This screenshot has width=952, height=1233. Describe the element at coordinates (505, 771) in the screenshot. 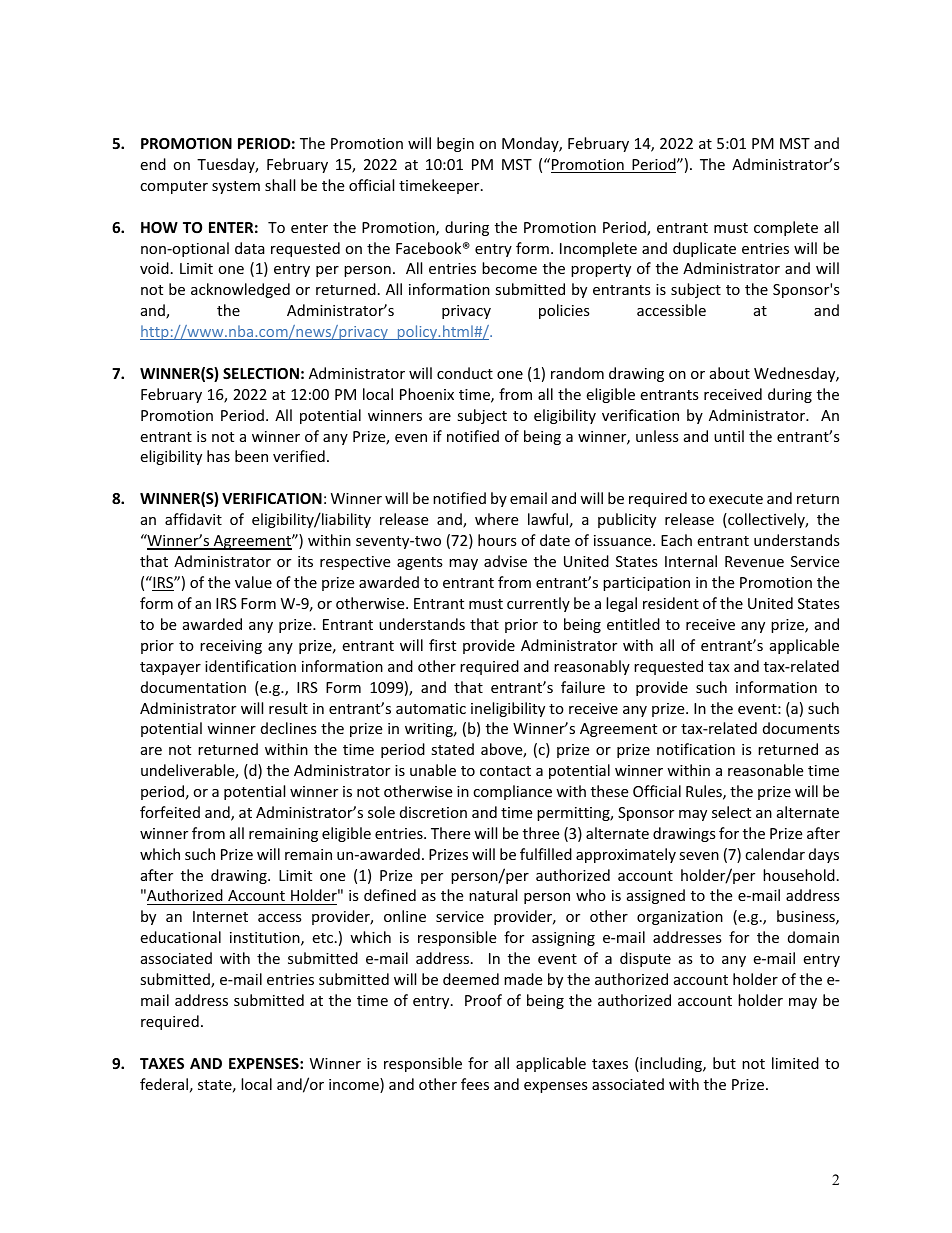

I see `contact` at that location.
